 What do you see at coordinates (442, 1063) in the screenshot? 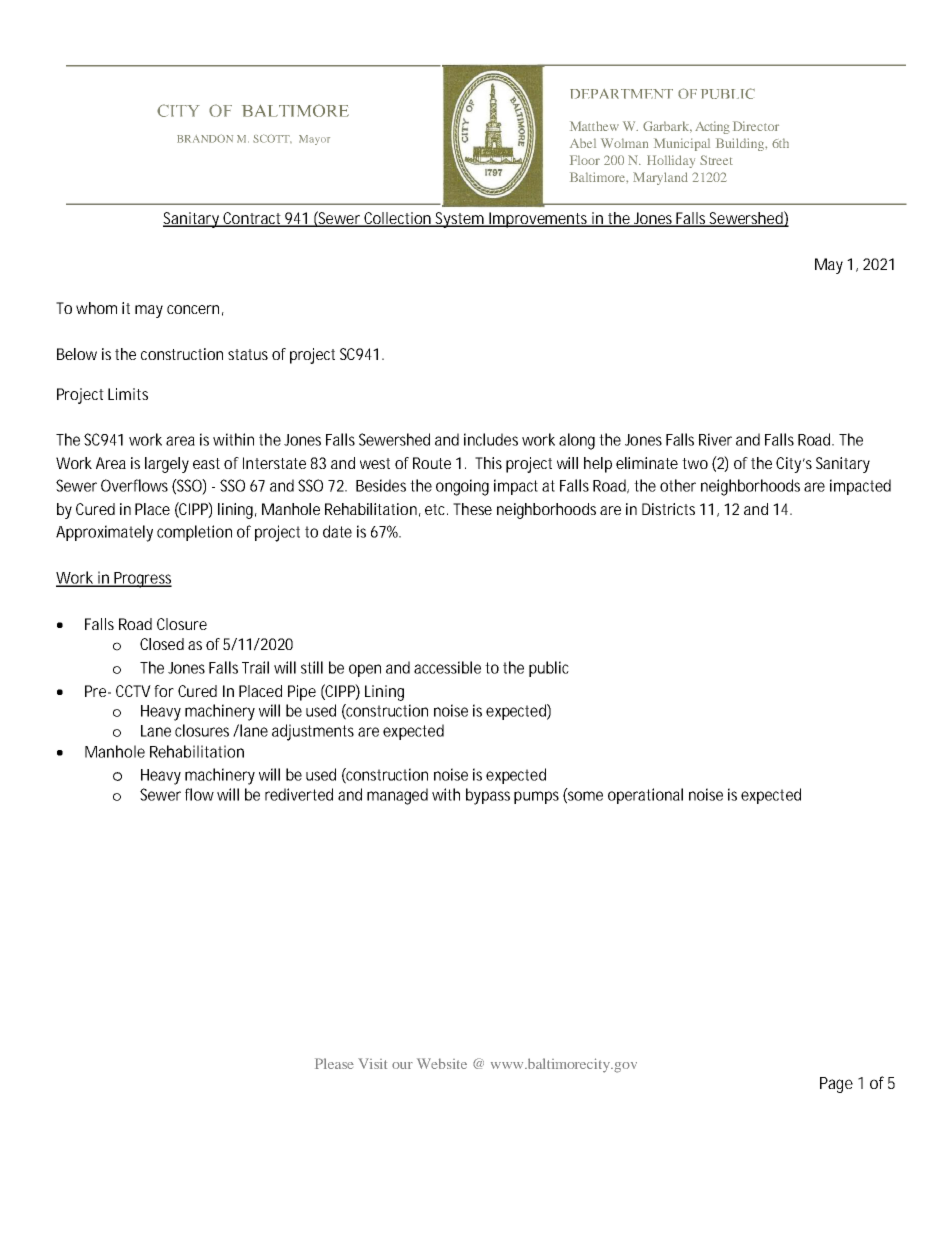
I see `Website` at bounding box center [442, 1063].
